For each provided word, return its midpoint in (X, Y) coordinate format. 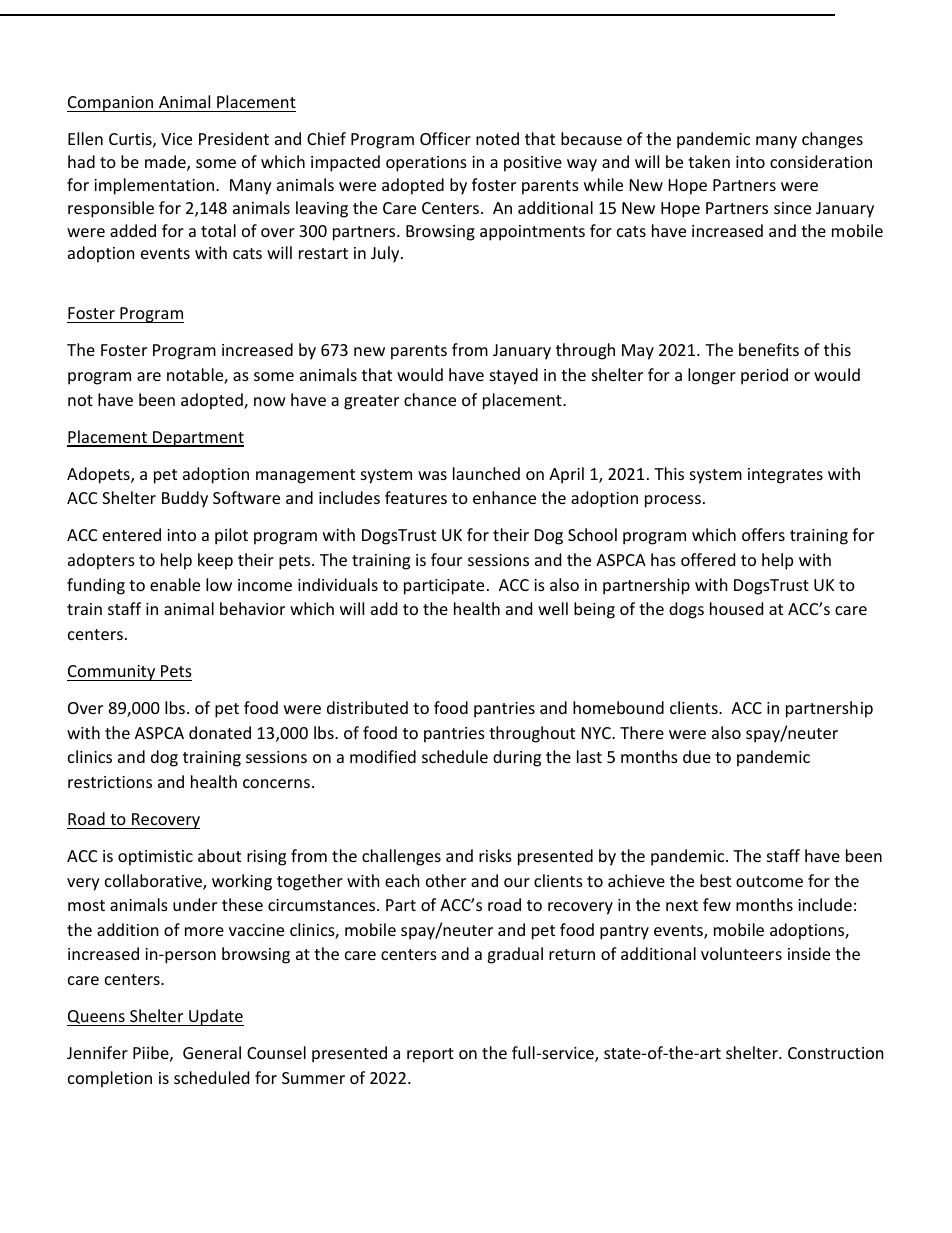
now (270, 401)
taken (709, 161)
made (166, 163)
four (446, 559)
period (764, 376)
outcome (769, 881)
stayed (514, 376)
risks (495, 855)
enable (175, 584)
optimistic (155, 858)
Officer (445, 138)
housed (736, 608)
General (212, 1052)
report (430, 1055)
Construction (836, 1053)
